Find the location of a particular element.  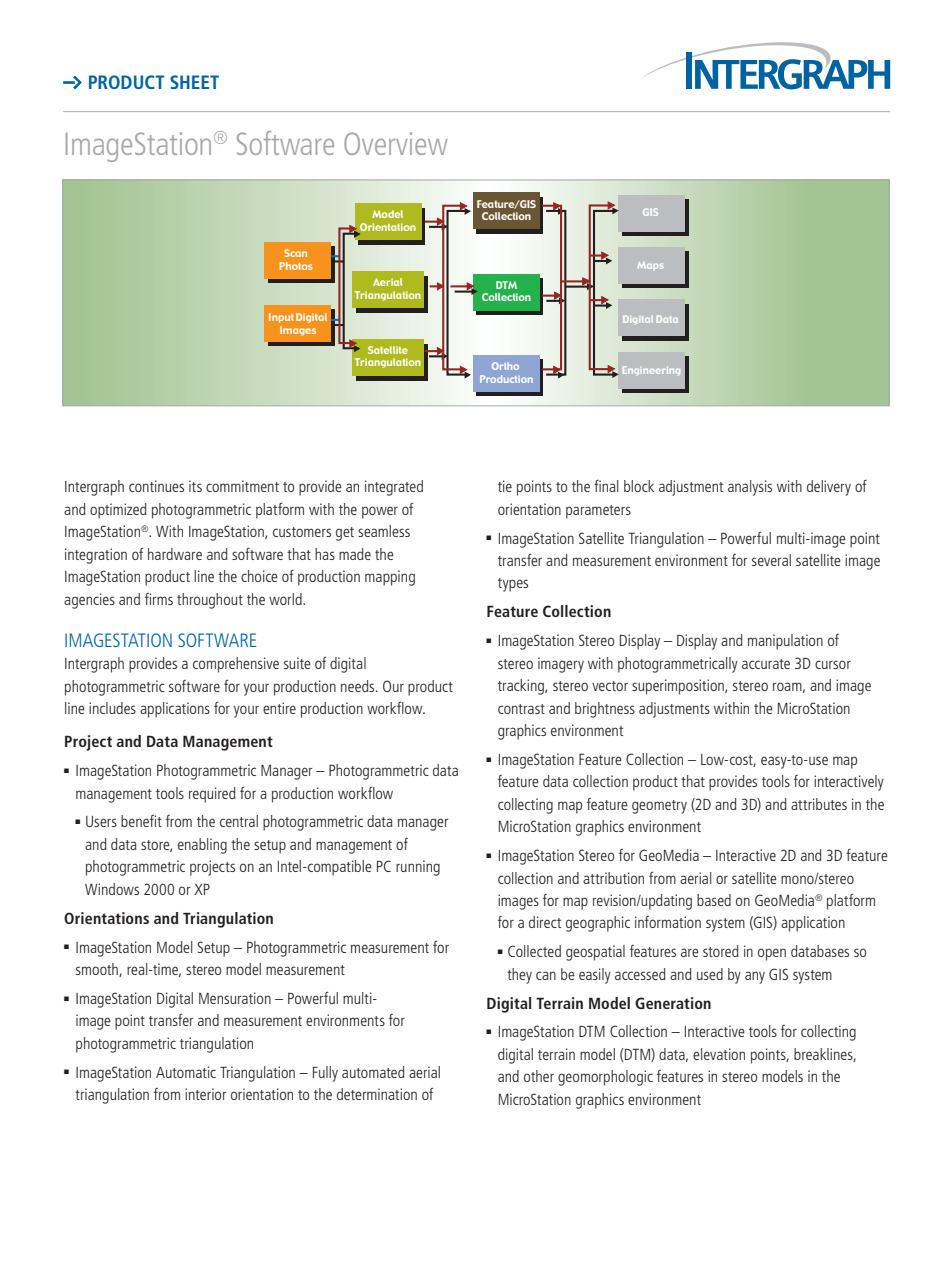

tie is located at coordinates (505, 486).
